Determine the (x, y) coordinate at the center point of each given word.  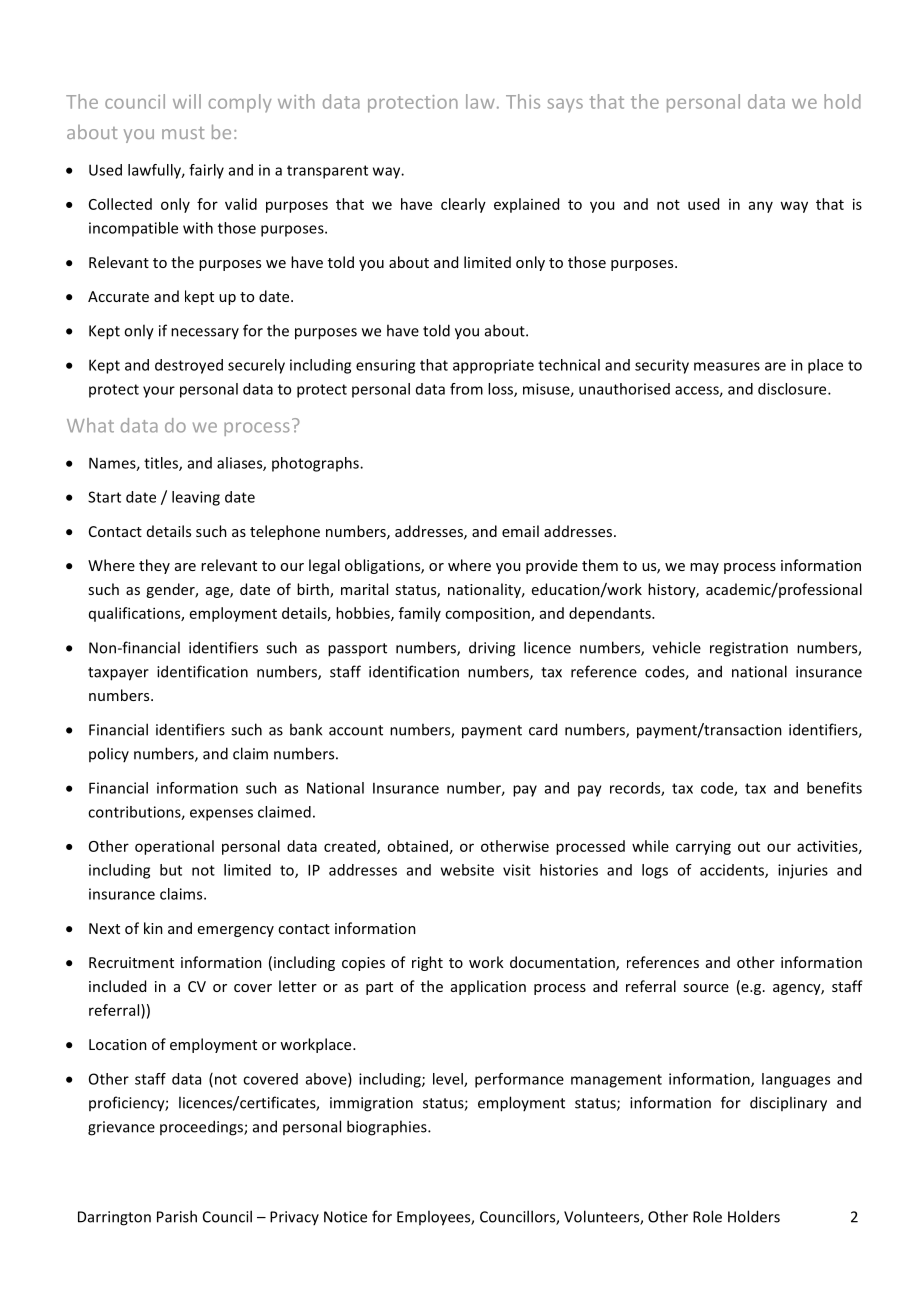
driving (492, 649)
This (523, 101)
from (466, 389)
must (183, 133)
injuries (803, 871)
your (159, 392)
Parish (177, 1216)
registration (749, 649)
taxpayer (118, 674)
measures (727, 366)
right (427, 963)
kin (153, 928)
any (761, 207)
